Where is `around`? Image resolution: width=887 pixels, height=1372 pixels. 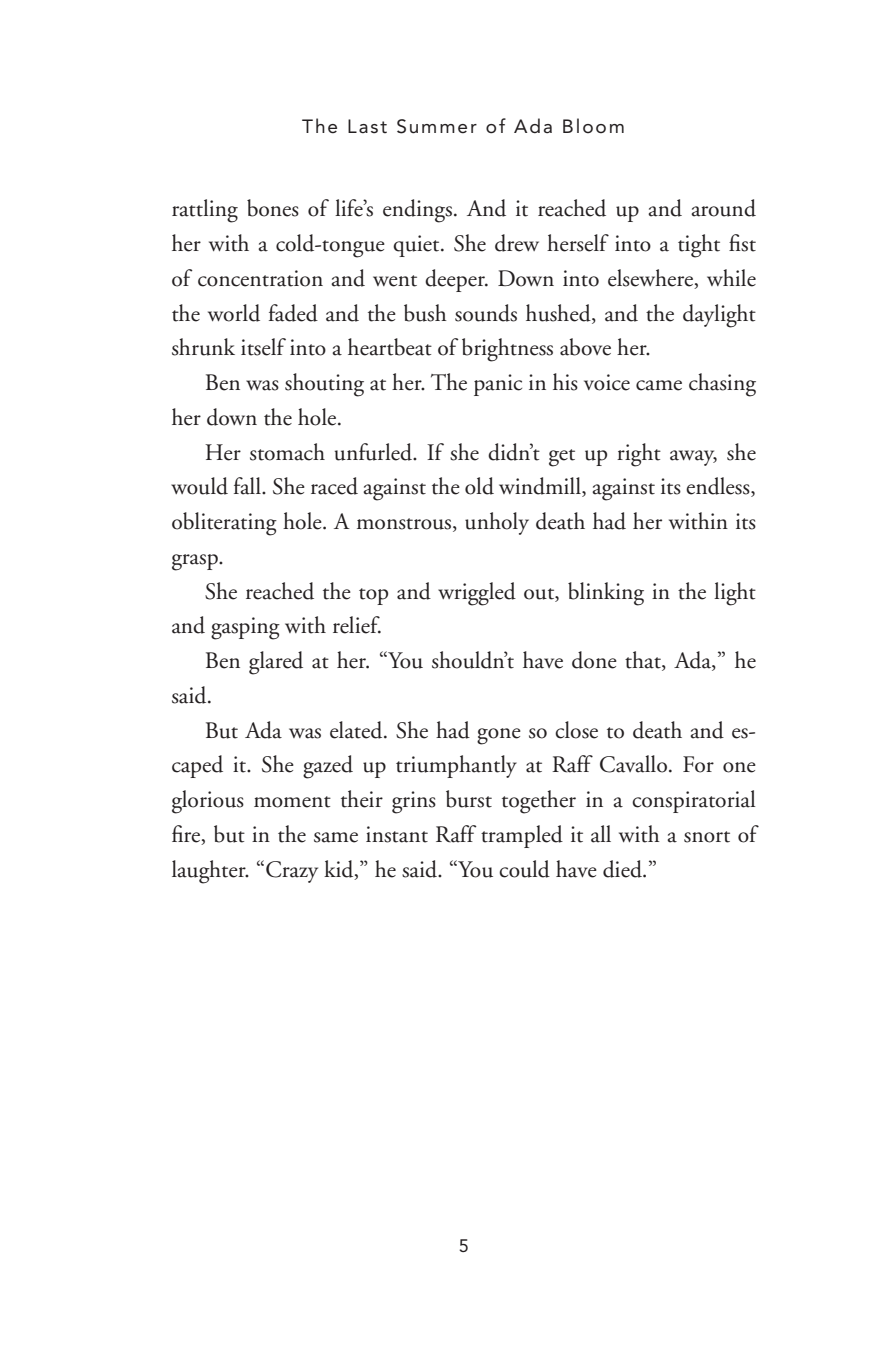 around is located at coordinates (723, 208).
